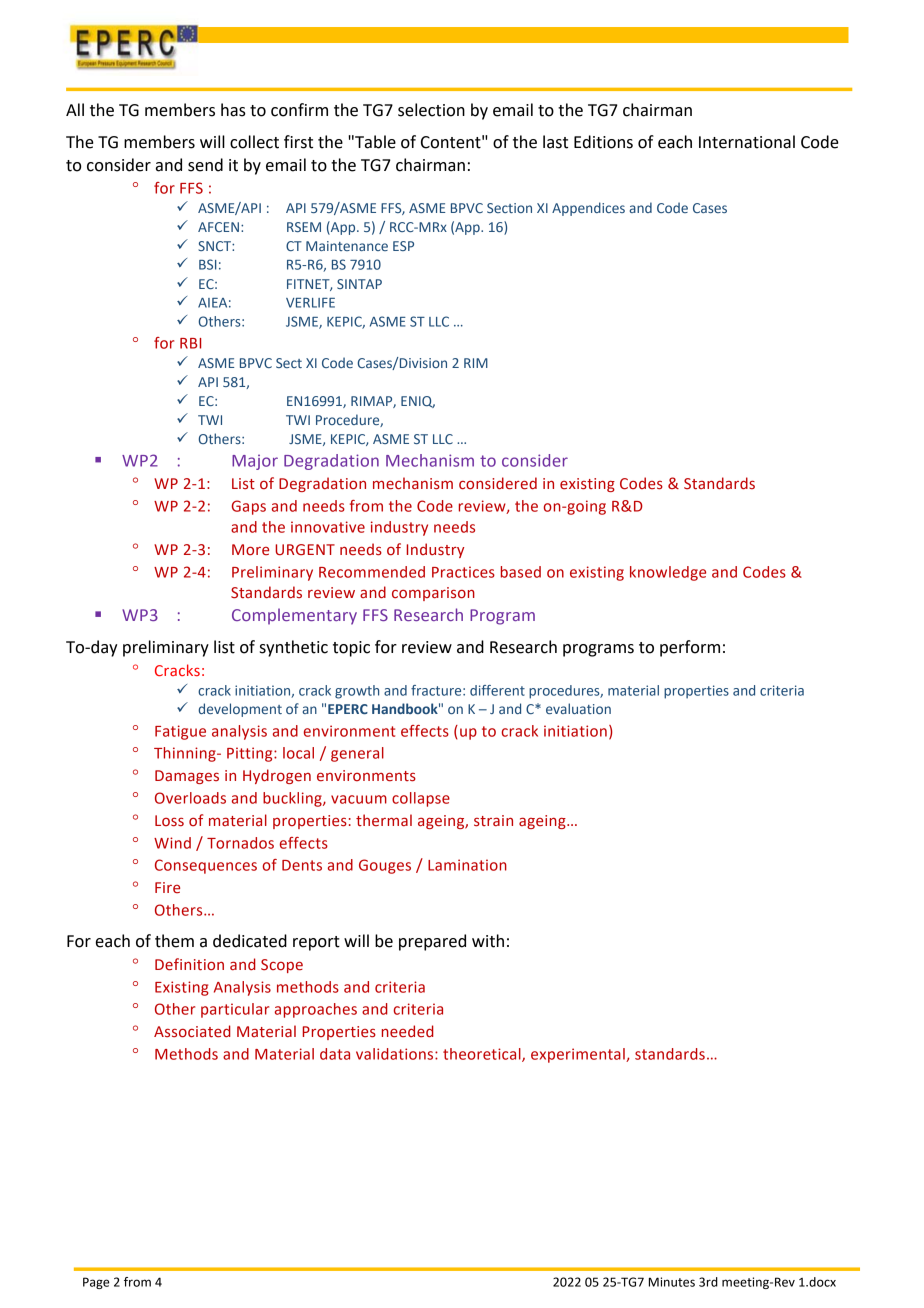 The width and height of the page is (924, 1308). Describe the element at coordinates (431, 110) in the page. I see `selection` at that location.
